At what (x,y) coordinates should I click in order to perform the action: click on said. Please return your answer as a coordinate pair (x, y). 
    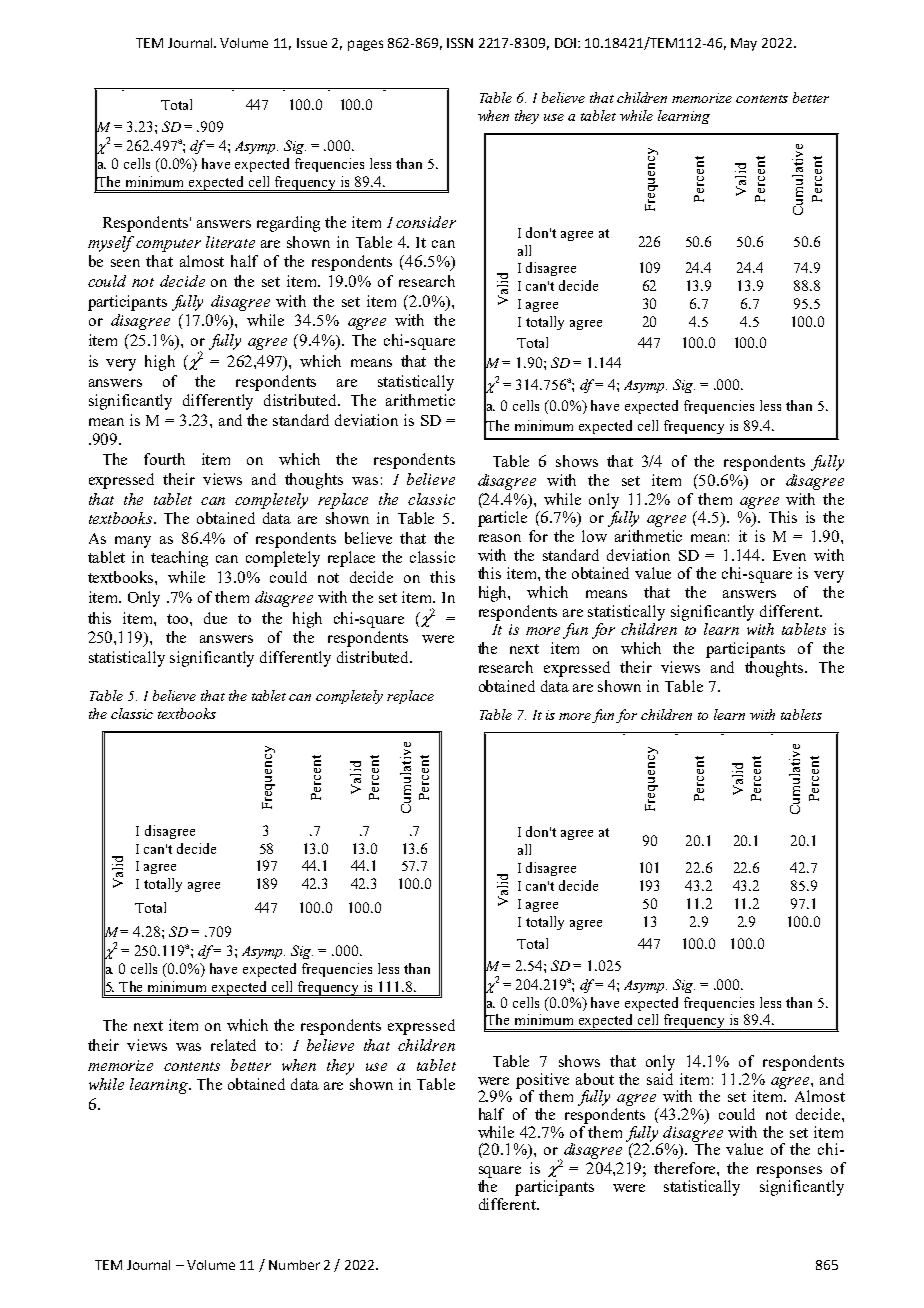
    Looking at the image, I should click on (660, 1077).
